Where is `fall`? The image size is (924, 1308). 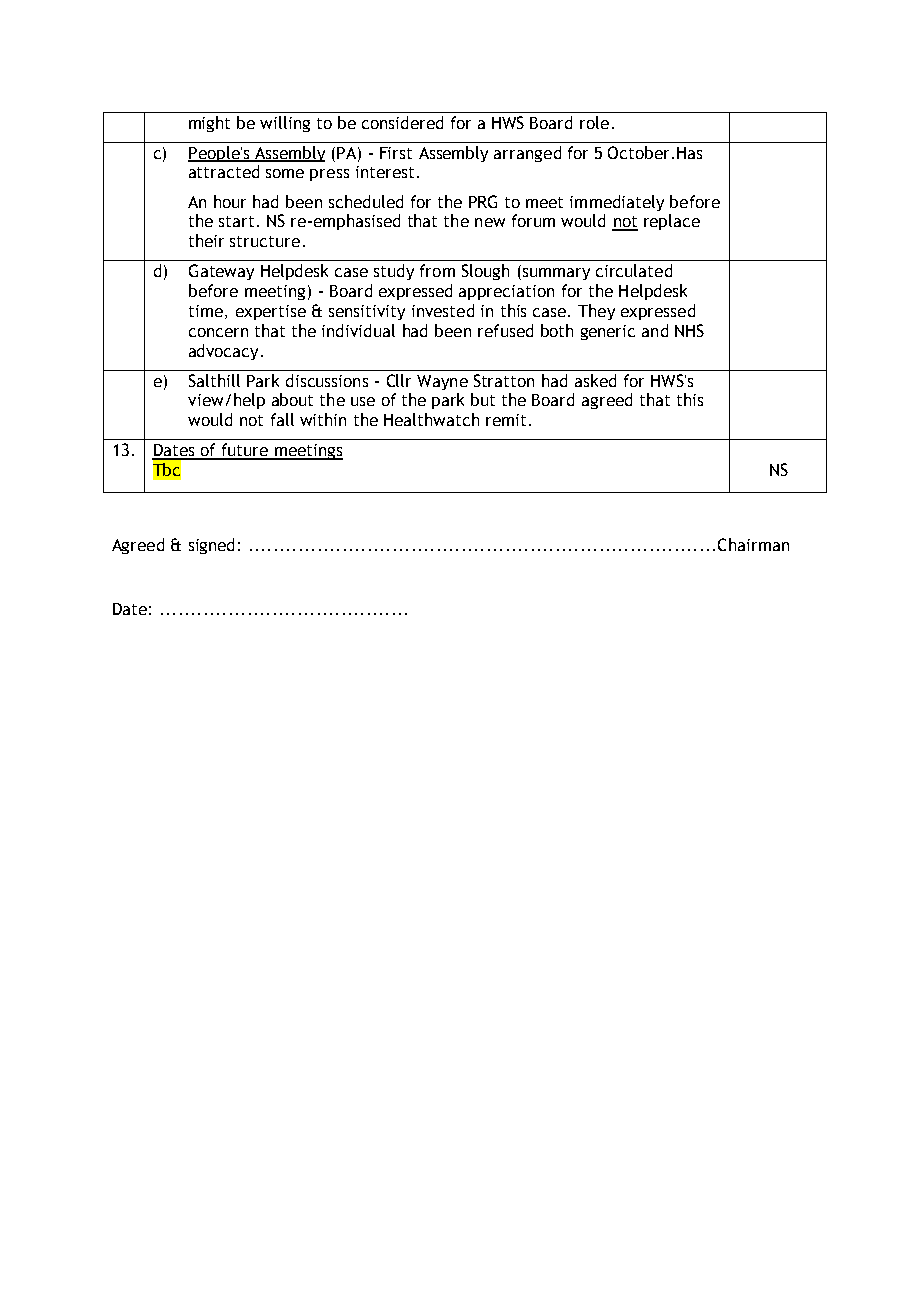 fall is located at coordinates (282, 419).
